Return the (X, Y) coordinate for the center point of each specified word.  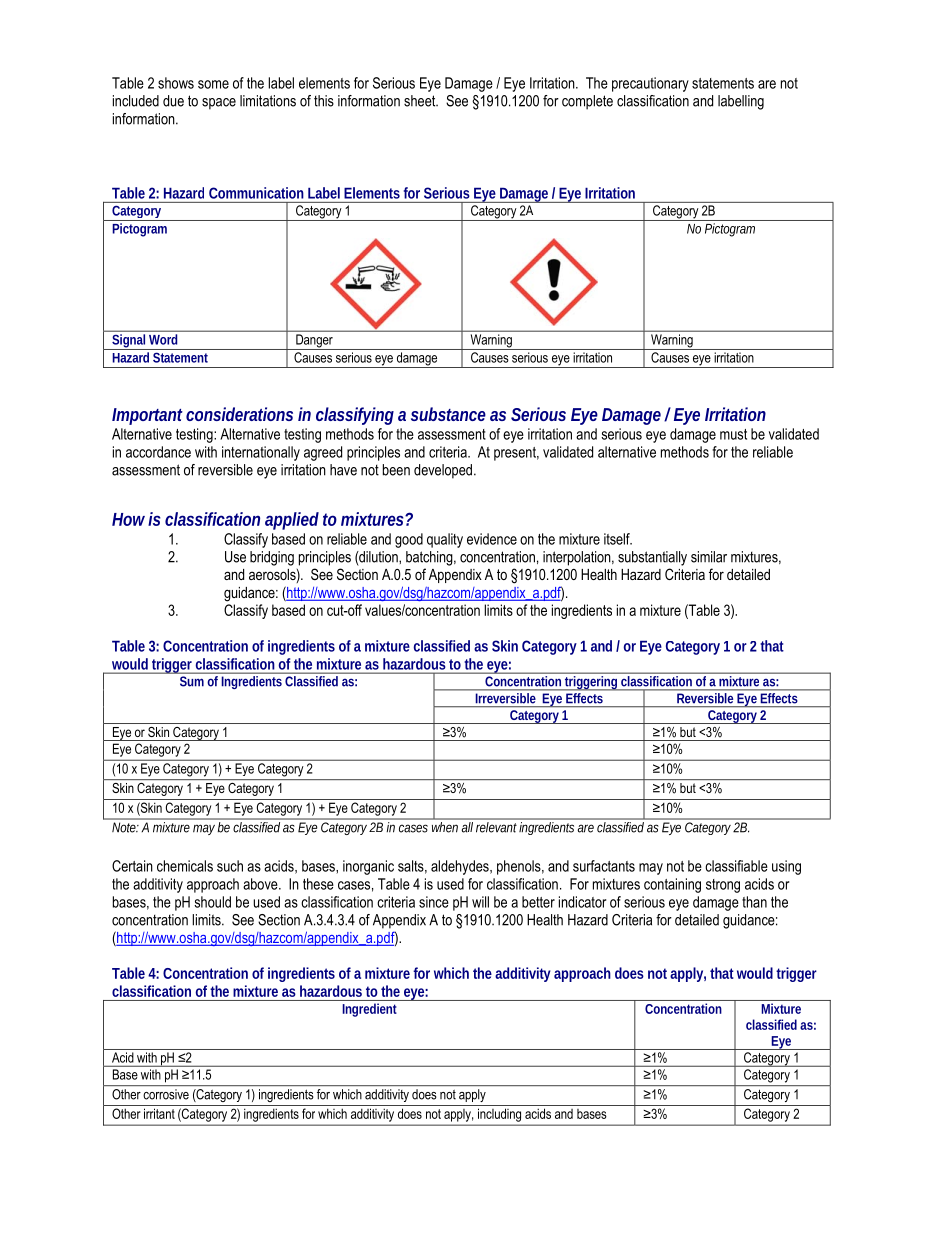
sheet (421, 101)
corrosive (166, 1094)
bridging (272, 558)
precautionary (650, 84)
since (434, 902)
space (219, 104)
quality (445, 540)
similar (709, 557)
